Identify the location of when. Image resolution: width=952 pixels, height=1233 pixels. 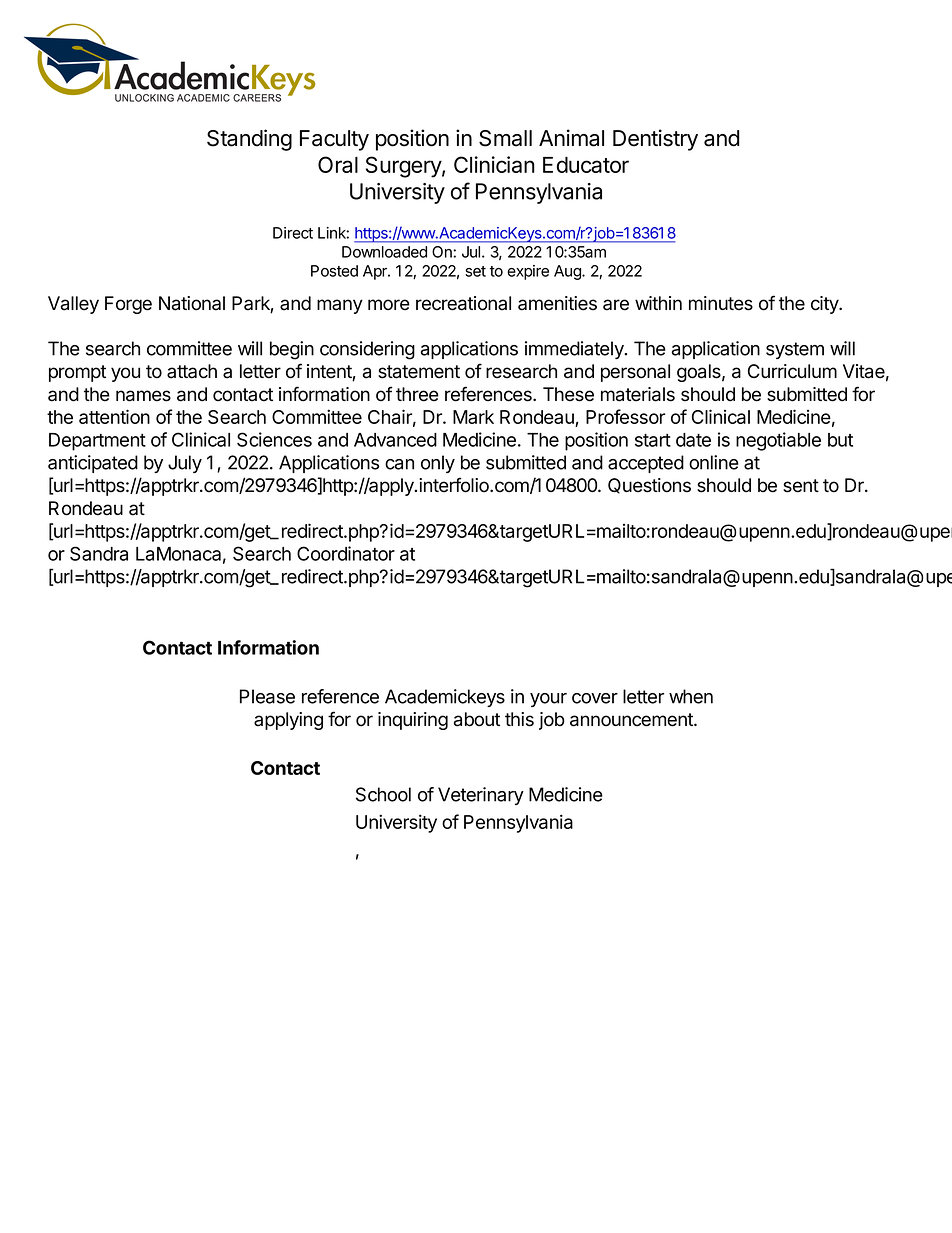
(691, 696).
